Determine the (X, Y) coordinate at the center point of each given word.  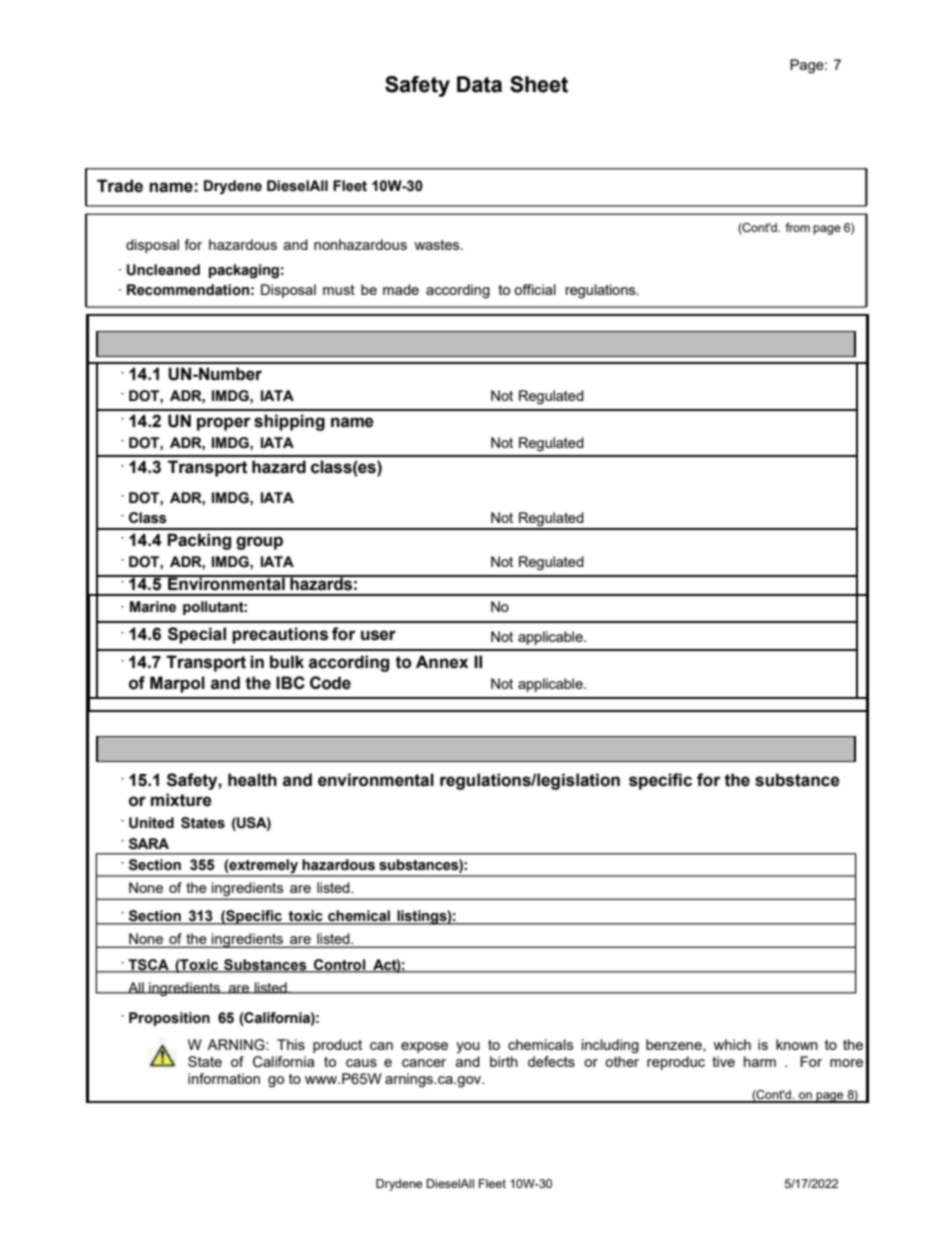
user (378, 635)
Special (197, 635)
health (252, 780)
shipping (289, 422)
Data (479, 84)
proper (223, 424)
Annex (442, 662)
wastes (438, 245)
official (535, 289)
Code (330, 683)
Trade (120, 186)
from (798, 227)
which (732, 1044)
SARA (149, 844)
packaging (244, 271)
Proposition (169, 1019)
